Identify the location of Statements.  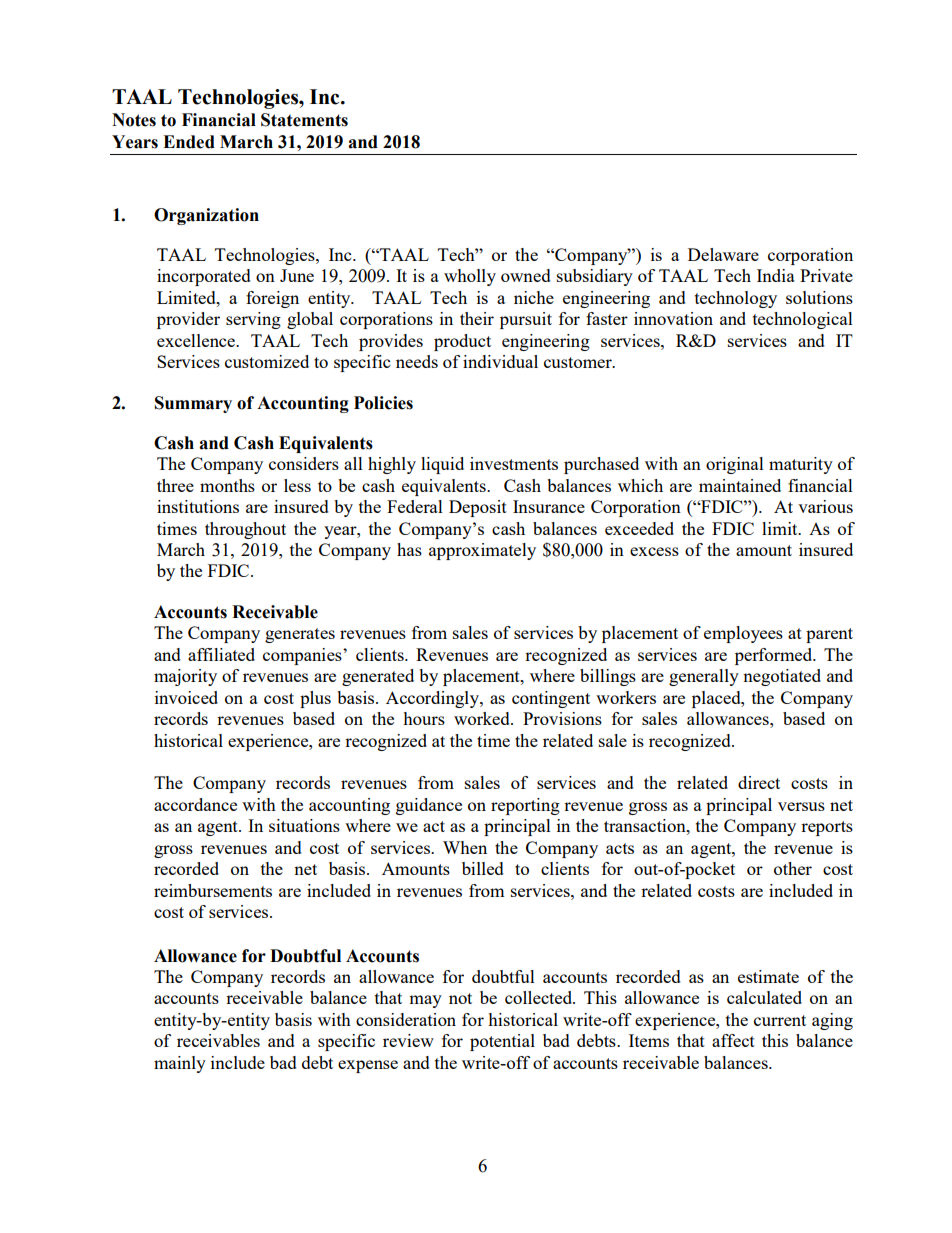
(304, 120).
